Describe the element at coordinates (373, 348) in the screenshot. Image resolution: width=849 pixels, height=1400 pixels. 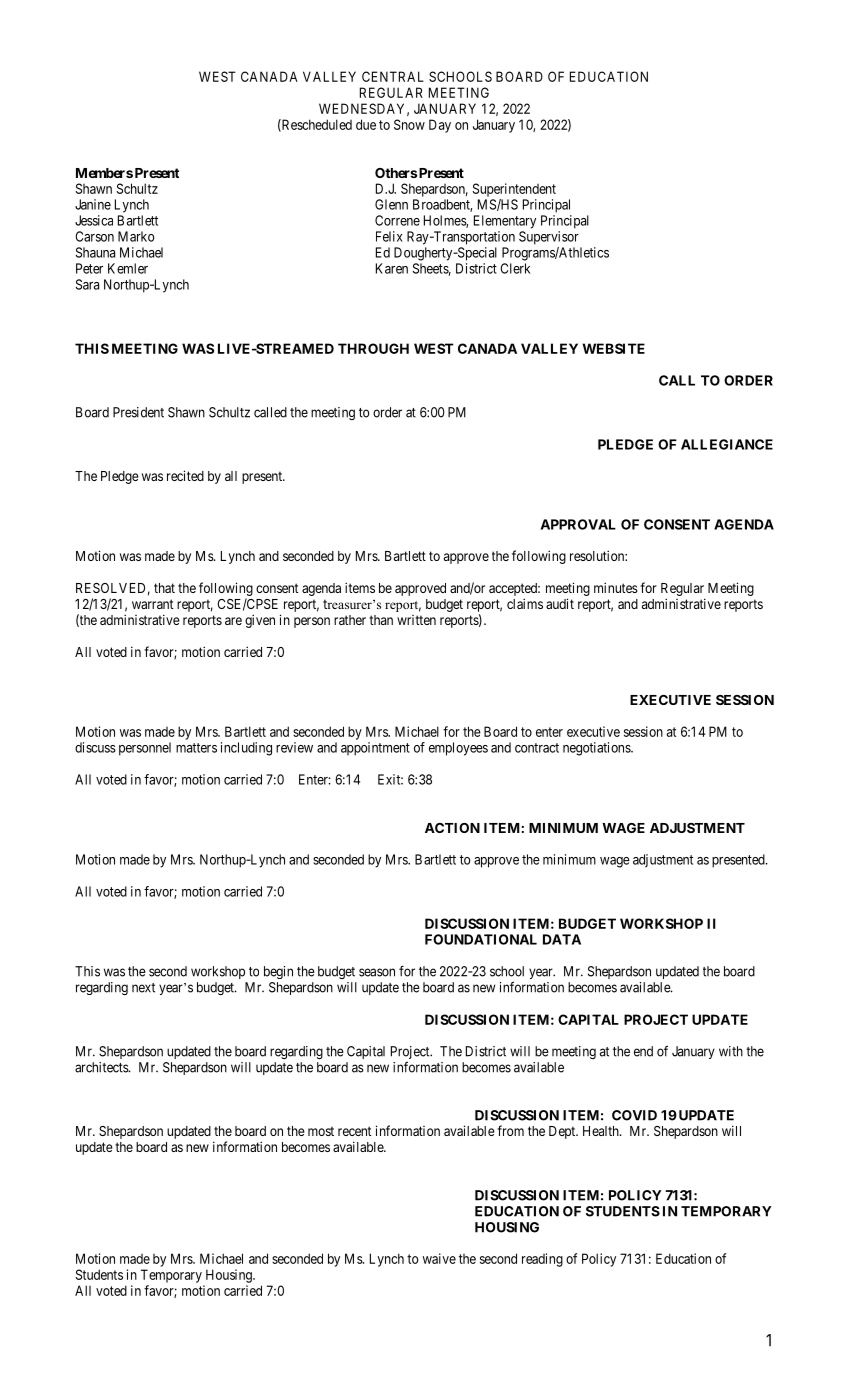
I see `THROUGH` at that location.
